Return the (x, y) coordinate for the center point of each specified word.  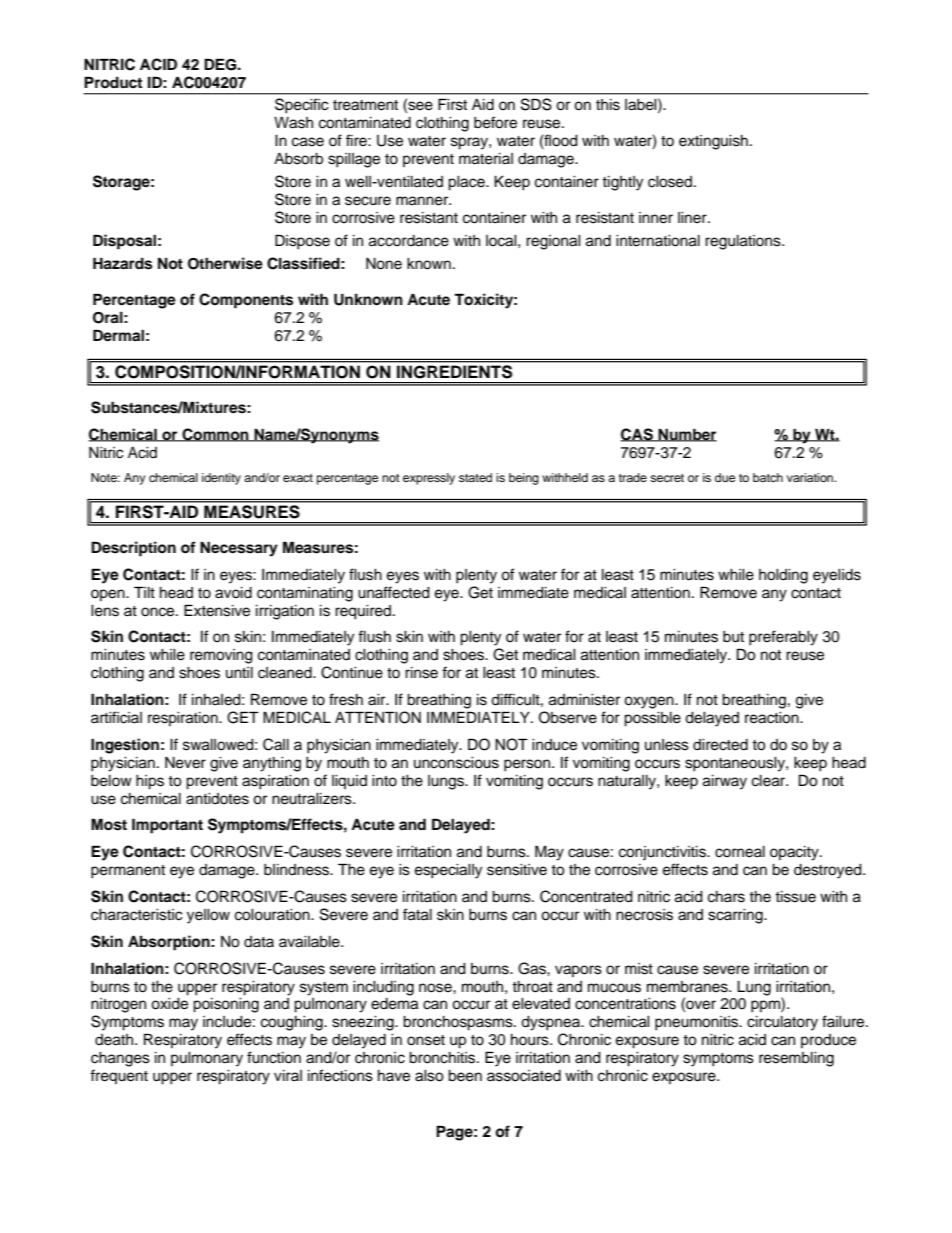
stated (475, 477)
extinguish (713, 142)
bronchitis (443, 1058)
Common (215, 435)
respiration (184, 719)
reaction (773, 718)
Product (113, 82)
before (495, 122)
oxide (169, 1004)
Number (686, 435)
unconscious (456, 763)
